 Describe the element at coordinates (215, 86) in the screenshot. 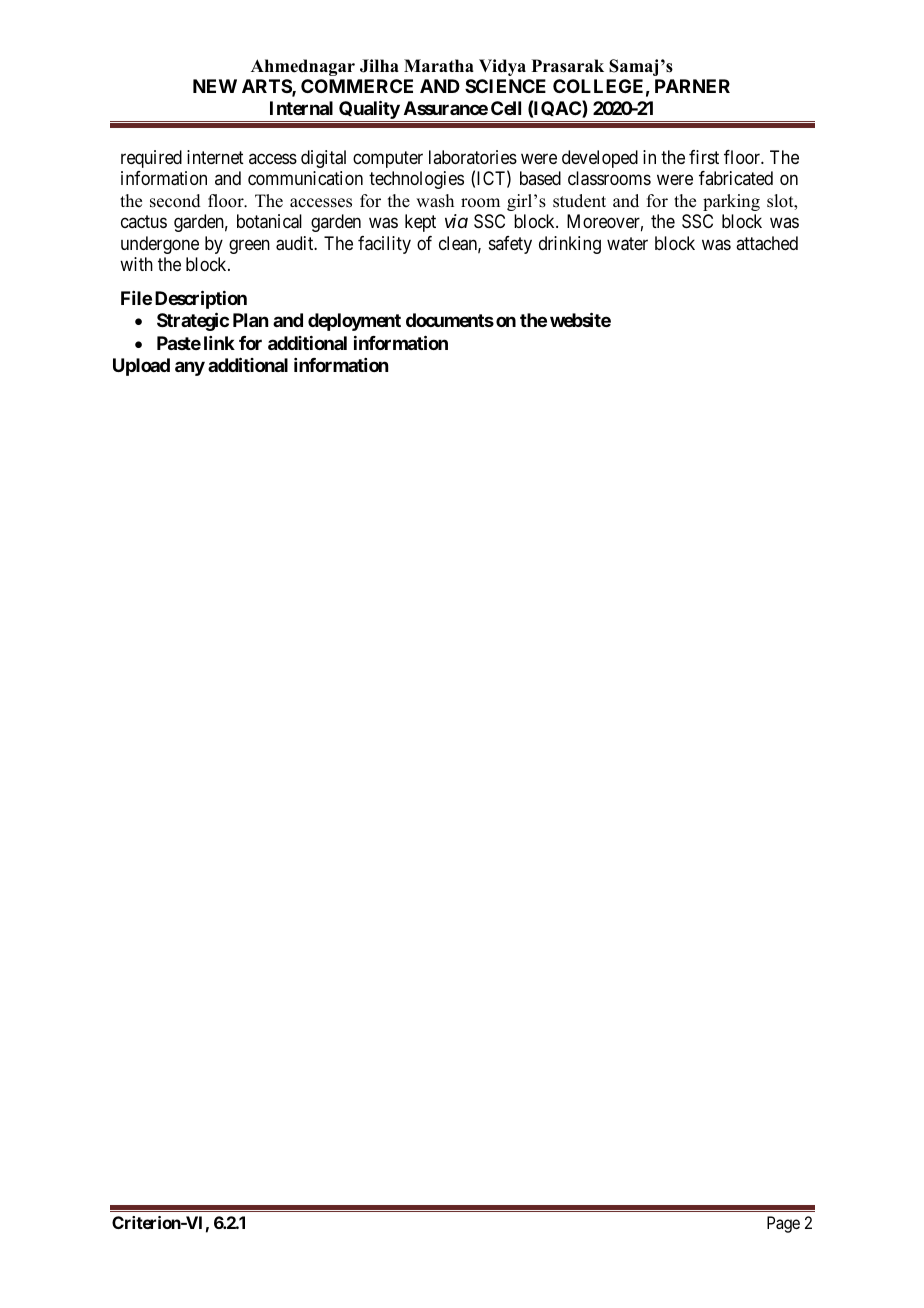

I see `NEW` at that location.
